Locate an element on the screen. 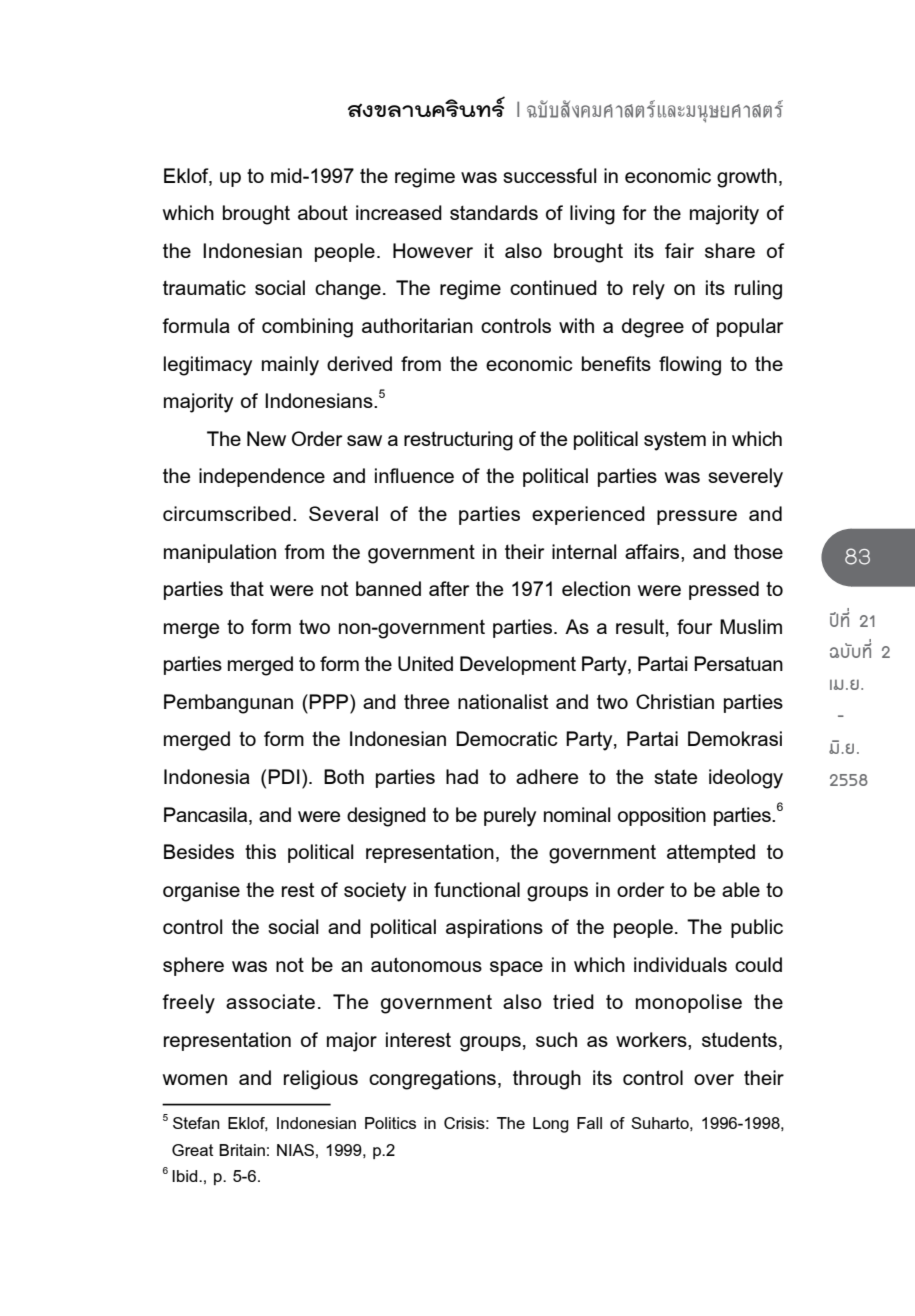 The image size is (915, 1316). about is located at coordinates (323, 212).
